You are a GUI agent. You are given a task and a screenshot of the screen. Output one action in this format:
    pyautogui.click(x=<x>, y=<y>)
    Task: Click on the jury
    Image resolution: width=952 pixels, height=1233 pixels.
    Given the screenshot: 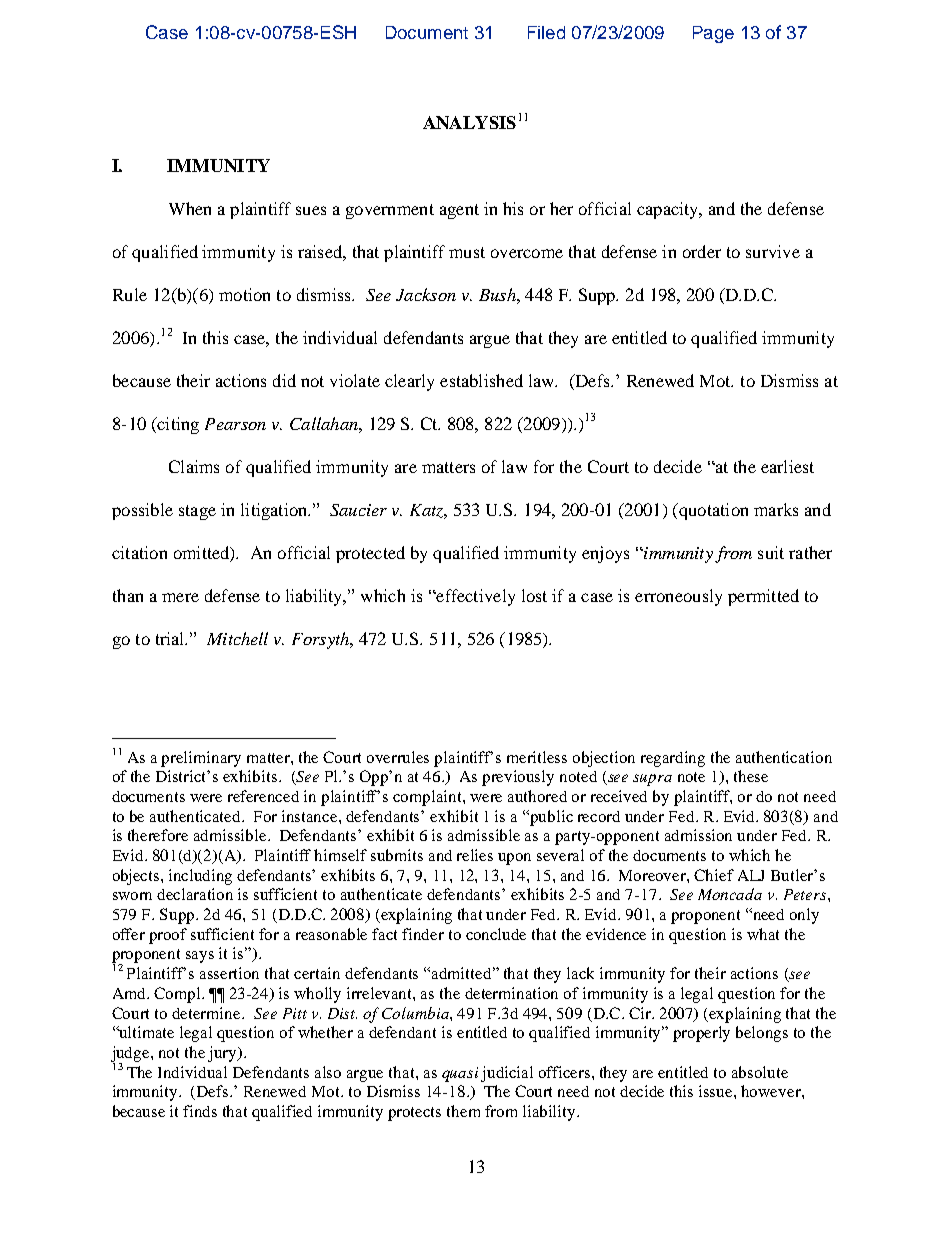 What is the action you would take?
    pyautogui.click(x=223, y=1054)
